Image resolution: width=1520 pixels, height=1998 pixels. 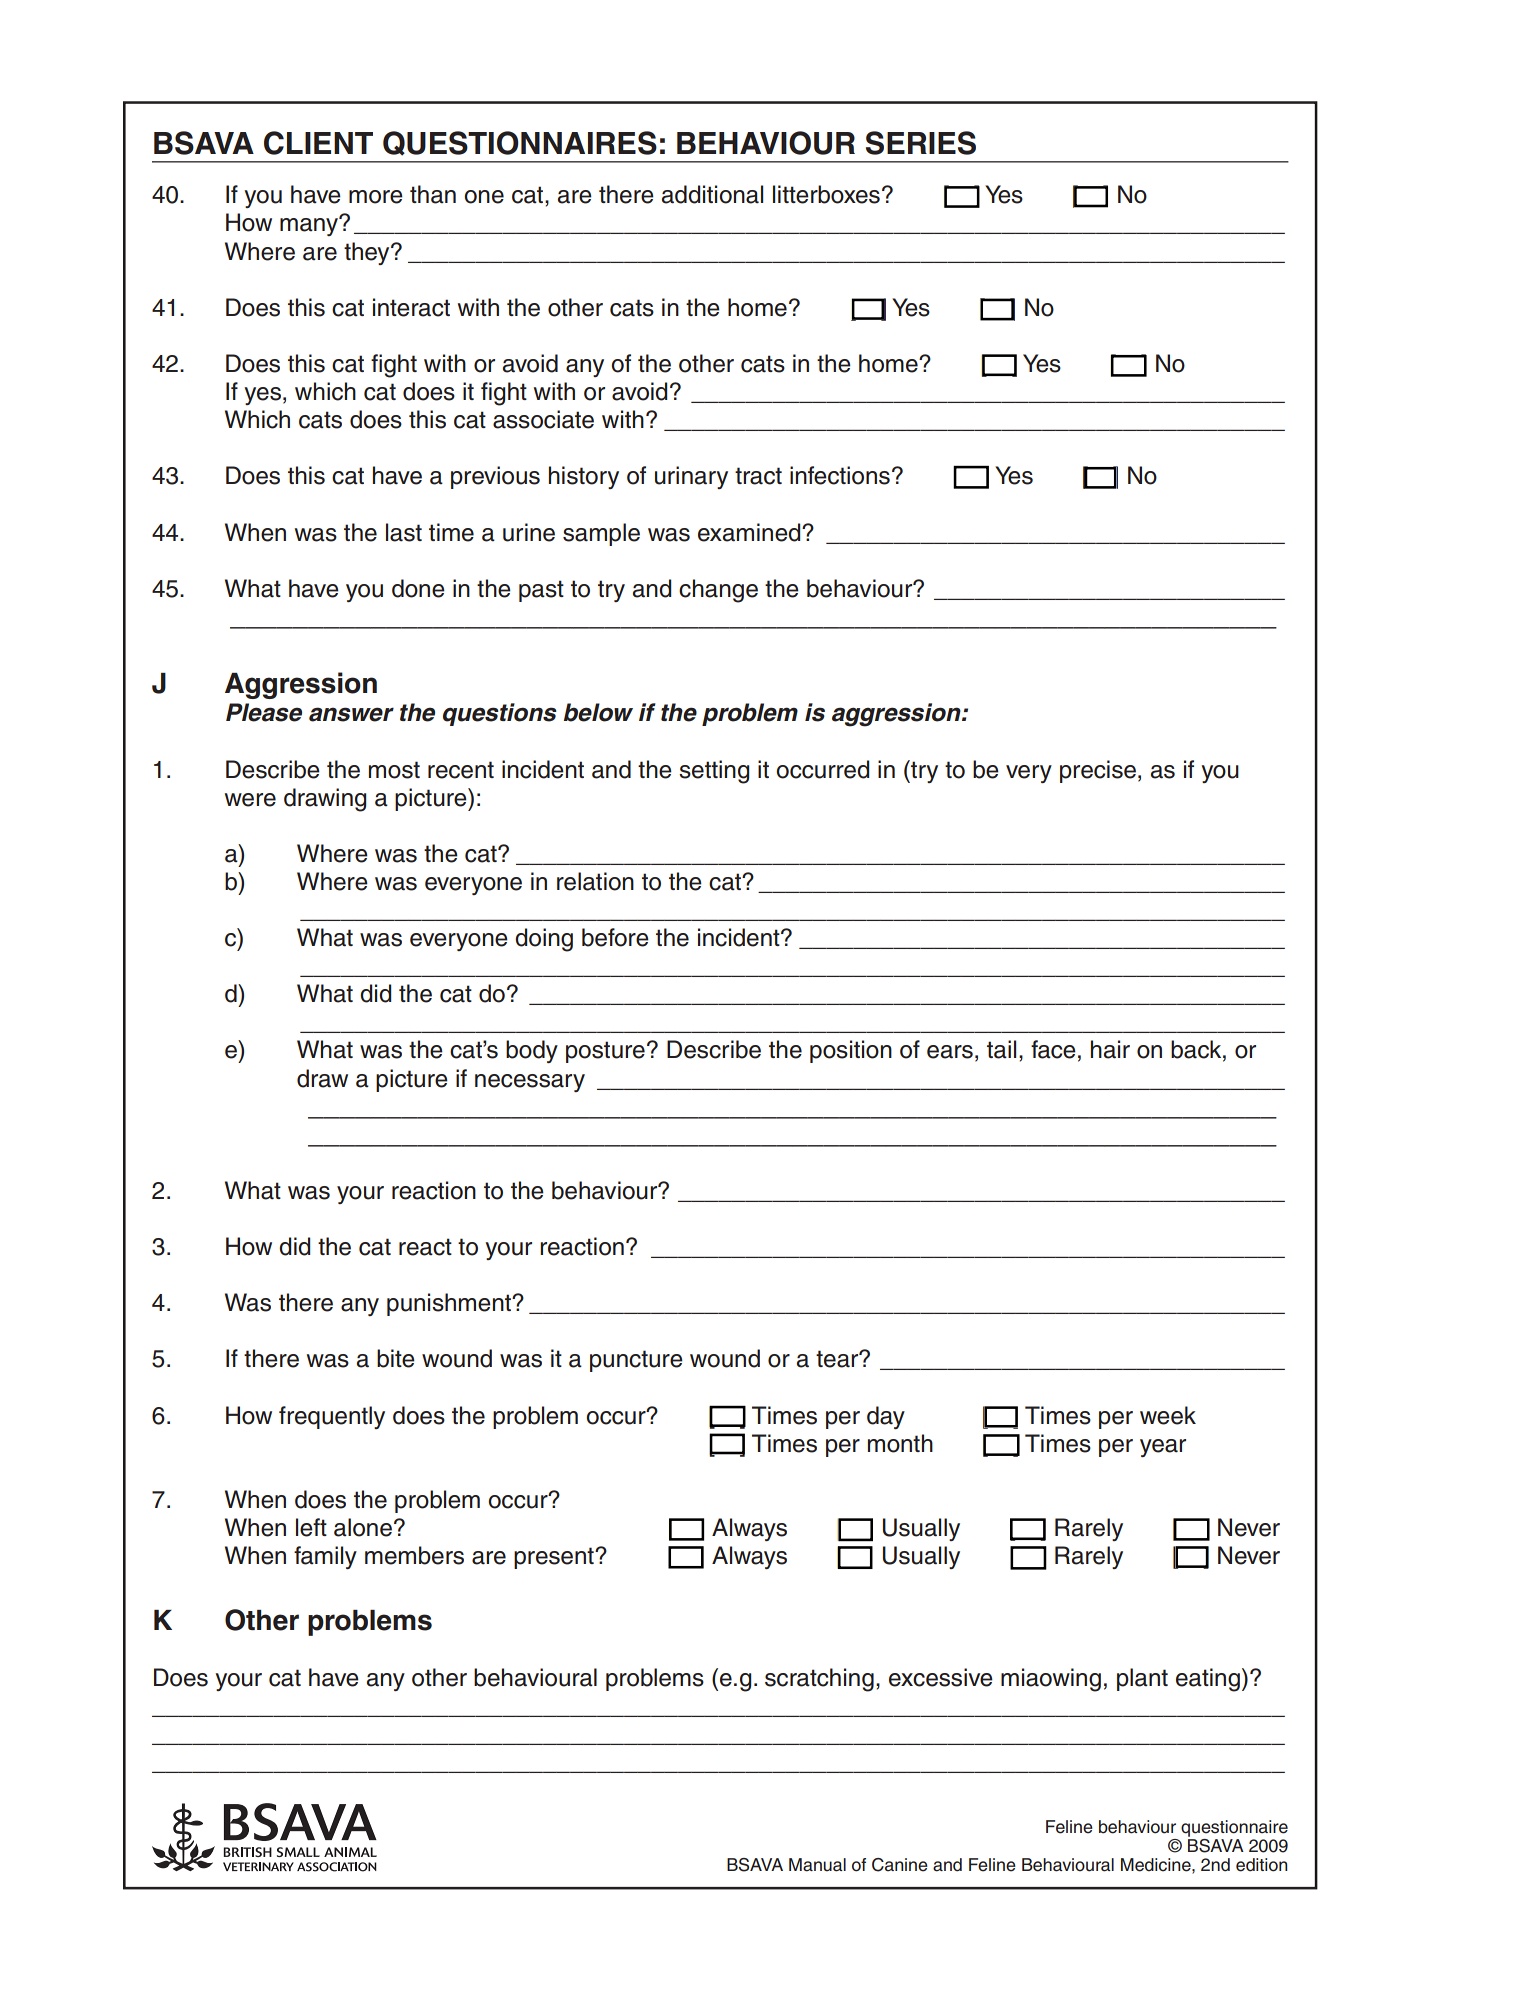 What do you see at coordinates (325, 1557) in the image?
I see `family` at bounding box center [325, 1557].
